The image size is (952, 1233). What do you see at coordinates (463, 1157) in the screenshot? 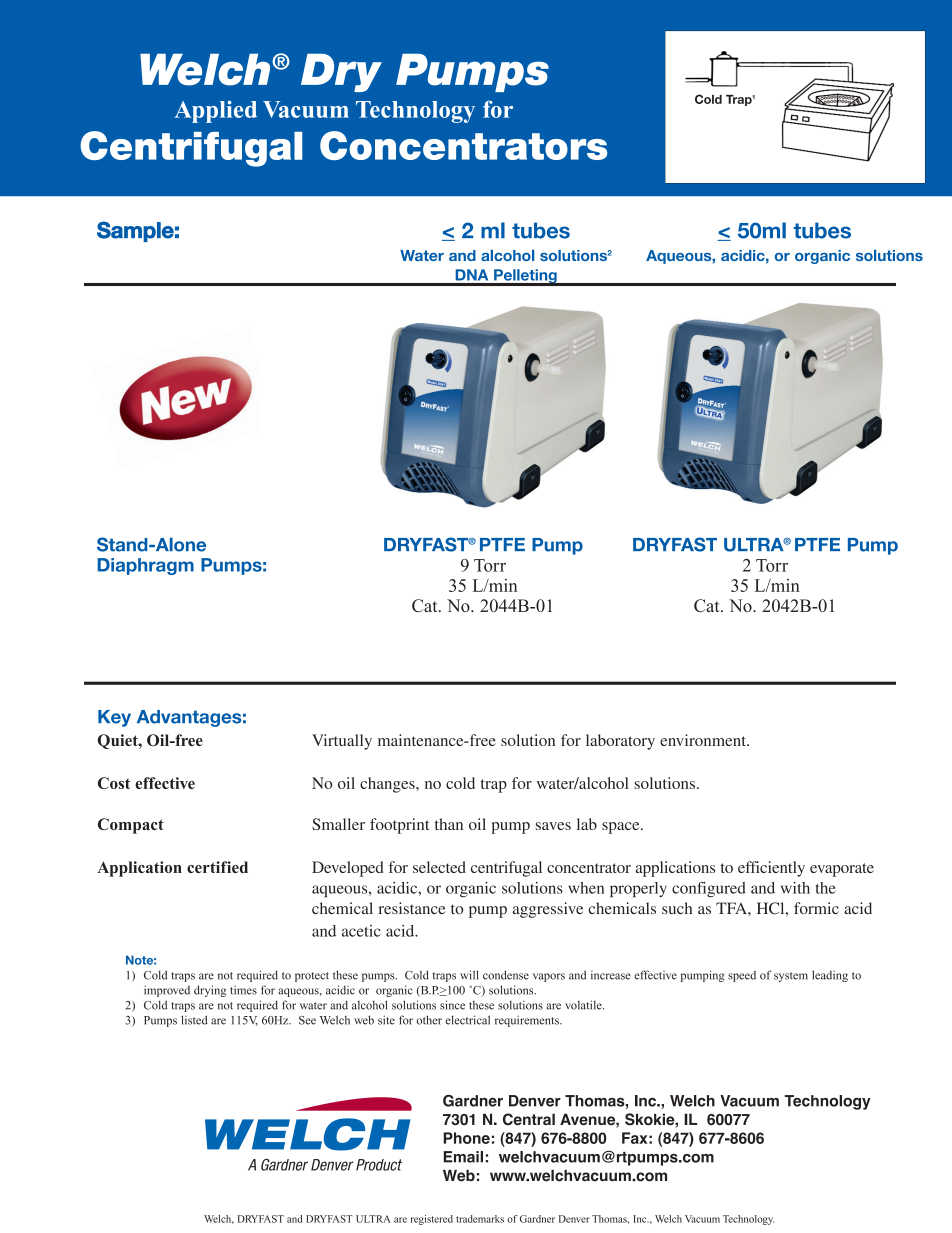
I see `Email` at bounding box center [463, 1157].
